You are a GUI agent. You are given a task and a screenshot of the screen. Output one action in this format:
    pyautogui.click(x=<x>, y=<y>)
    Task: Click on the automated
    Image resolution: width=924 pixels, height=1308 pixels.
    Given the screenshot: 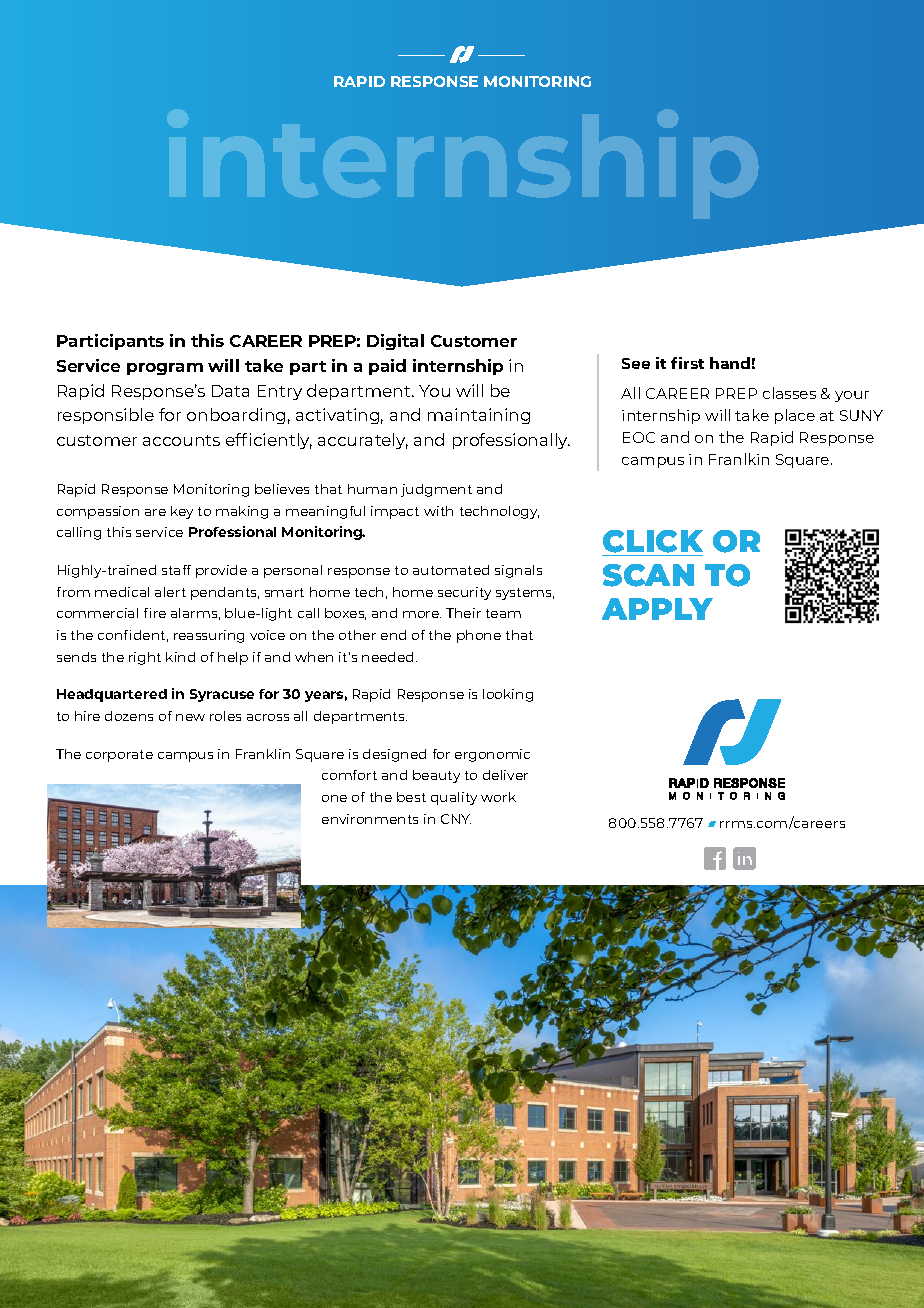 What is the action you would take?
    pyautogui.click(x=451, y=570)
